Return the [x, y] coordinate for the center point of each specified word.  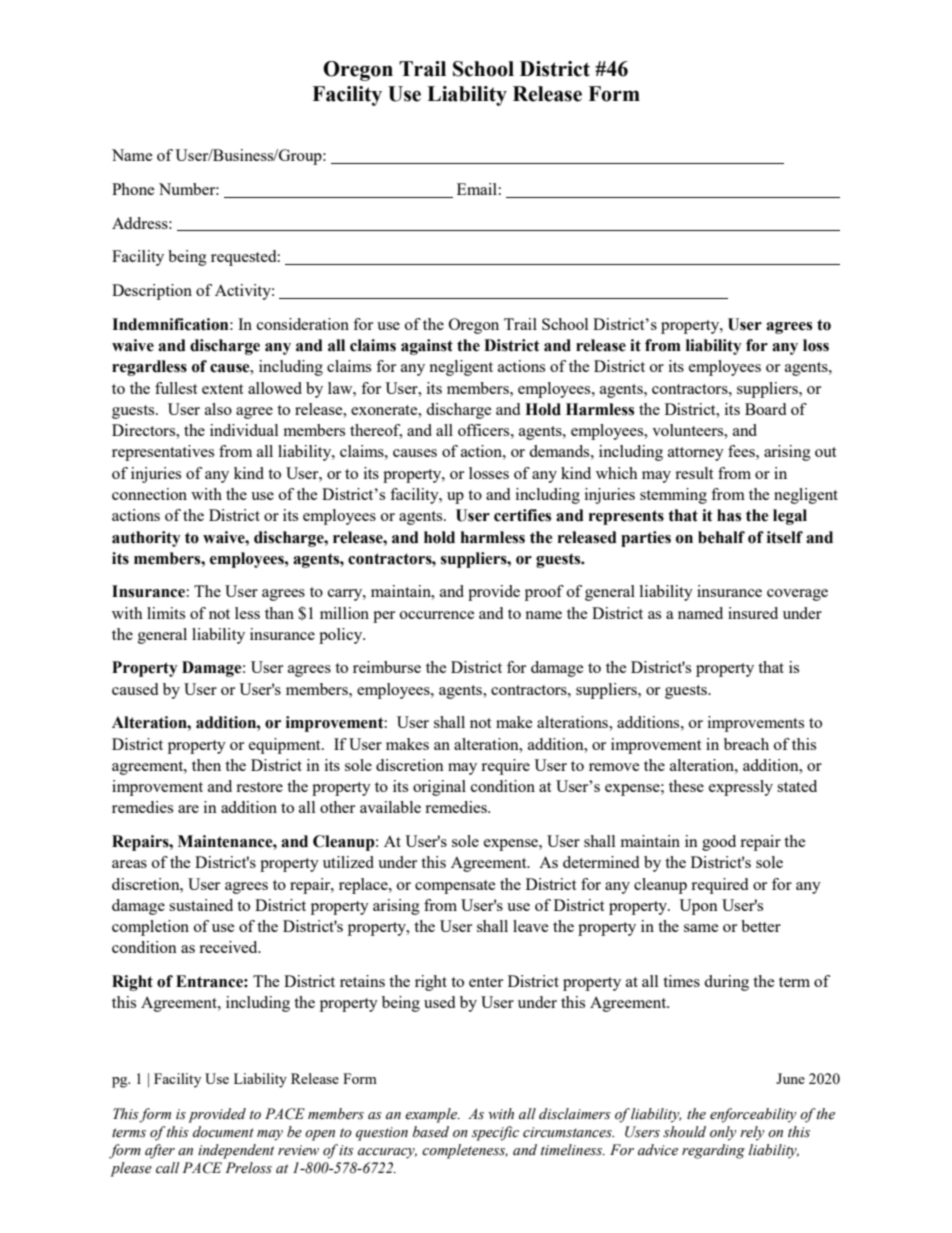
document [223, 1132]
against [427, 347]
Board [765, 409]
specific [495, 1133]
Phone [133, 189]
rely [752, 1133]
